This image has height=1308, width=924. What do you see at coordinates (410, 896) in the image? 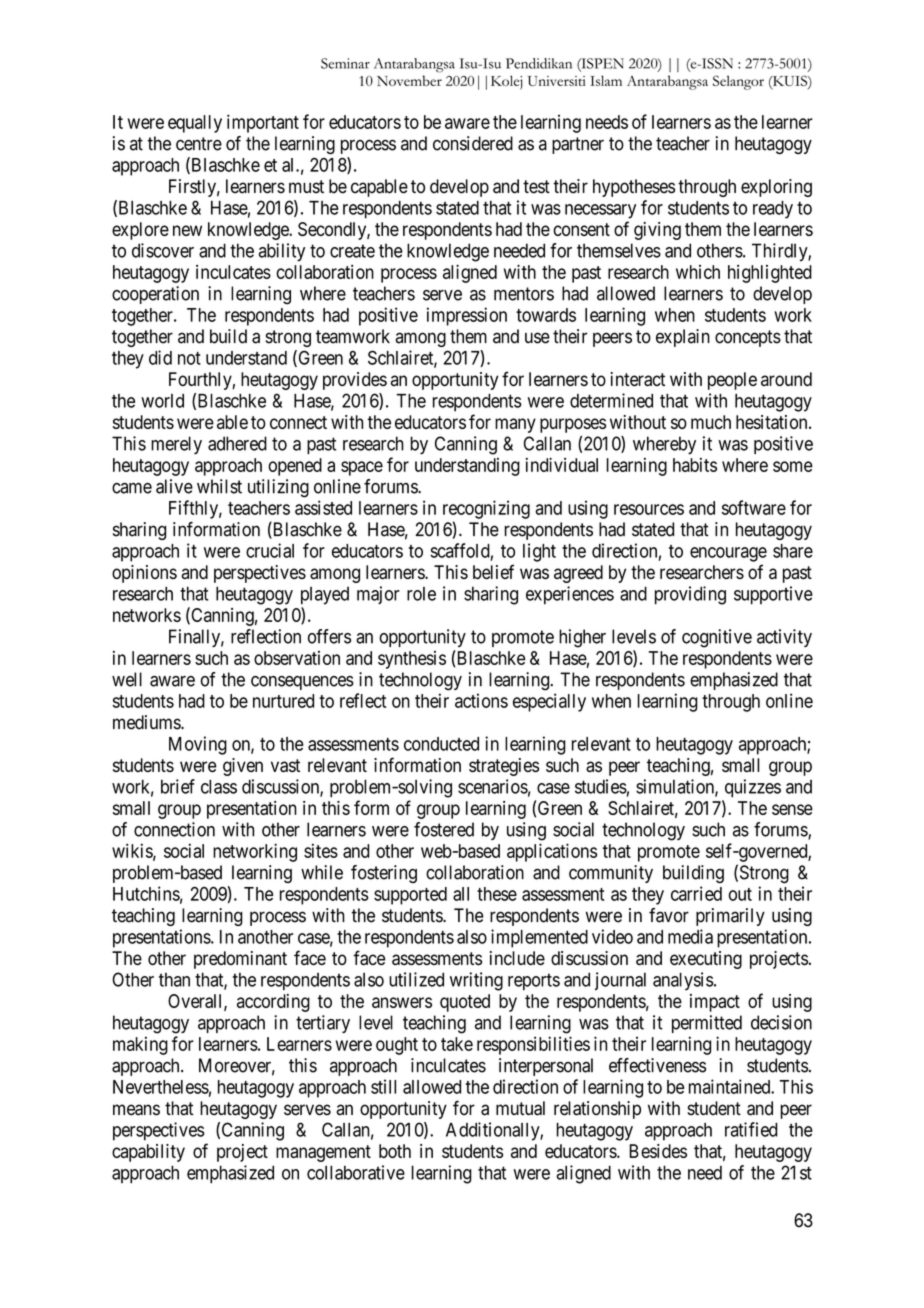
I see `supported` at bounding box center [410, 896].
